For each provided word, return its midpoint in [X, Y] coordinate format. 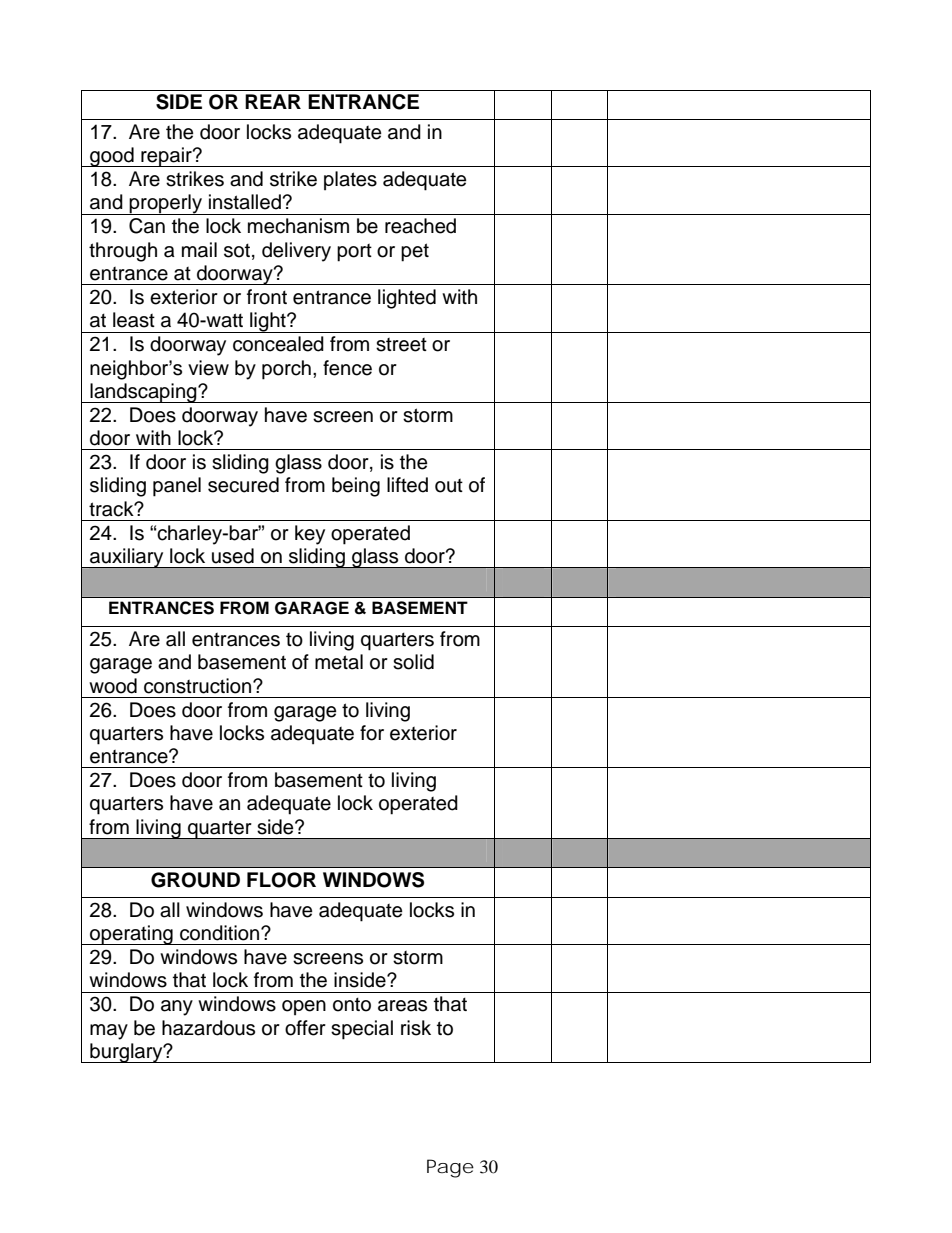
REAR [273, 101]
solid [413, 662]
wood [113, 686]
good [112, 157]
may [109, 1032]
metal [339, 662]
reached [420, 226]
